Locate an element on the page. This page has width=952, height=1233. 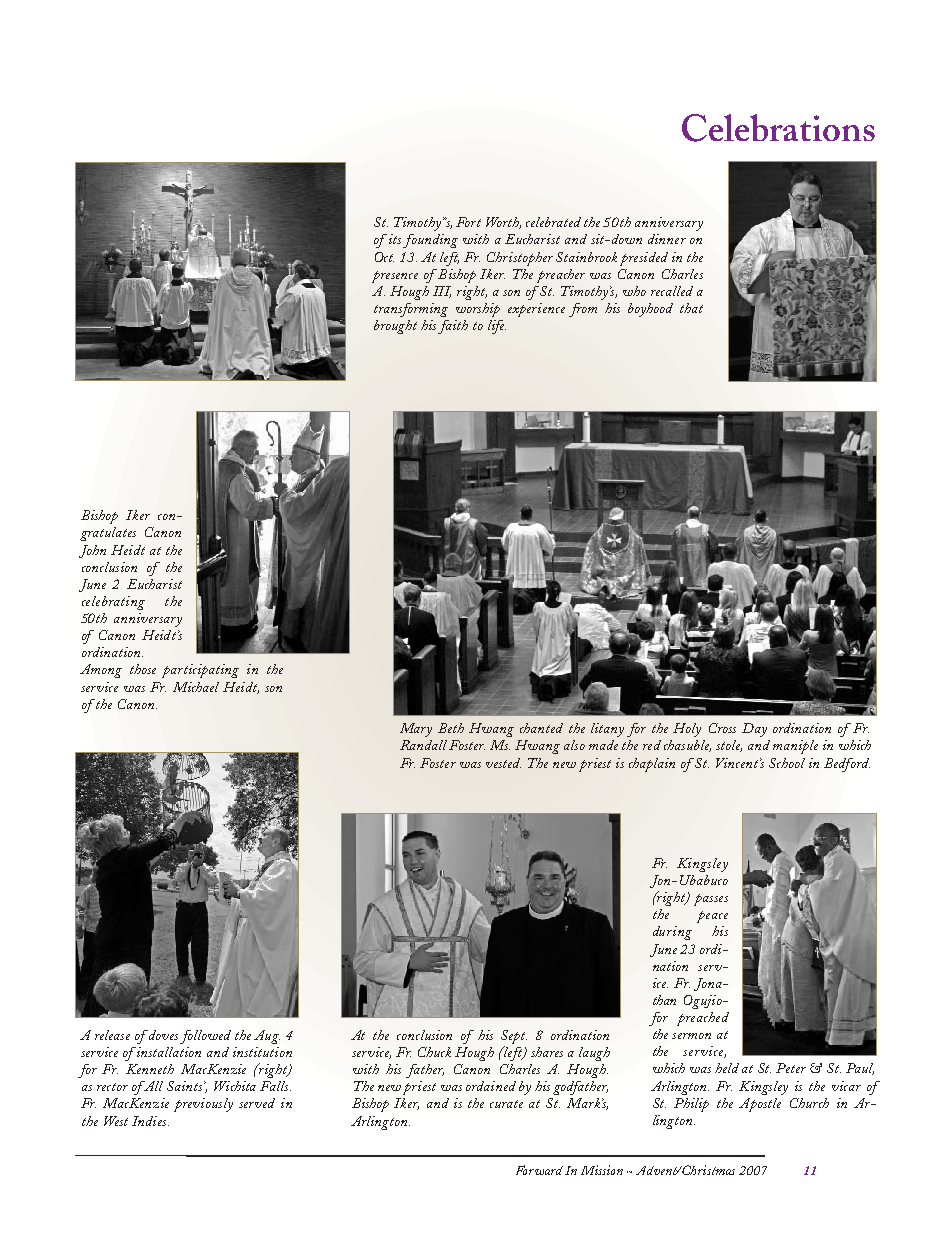
Indies is located at coordinates (150, 1121).
